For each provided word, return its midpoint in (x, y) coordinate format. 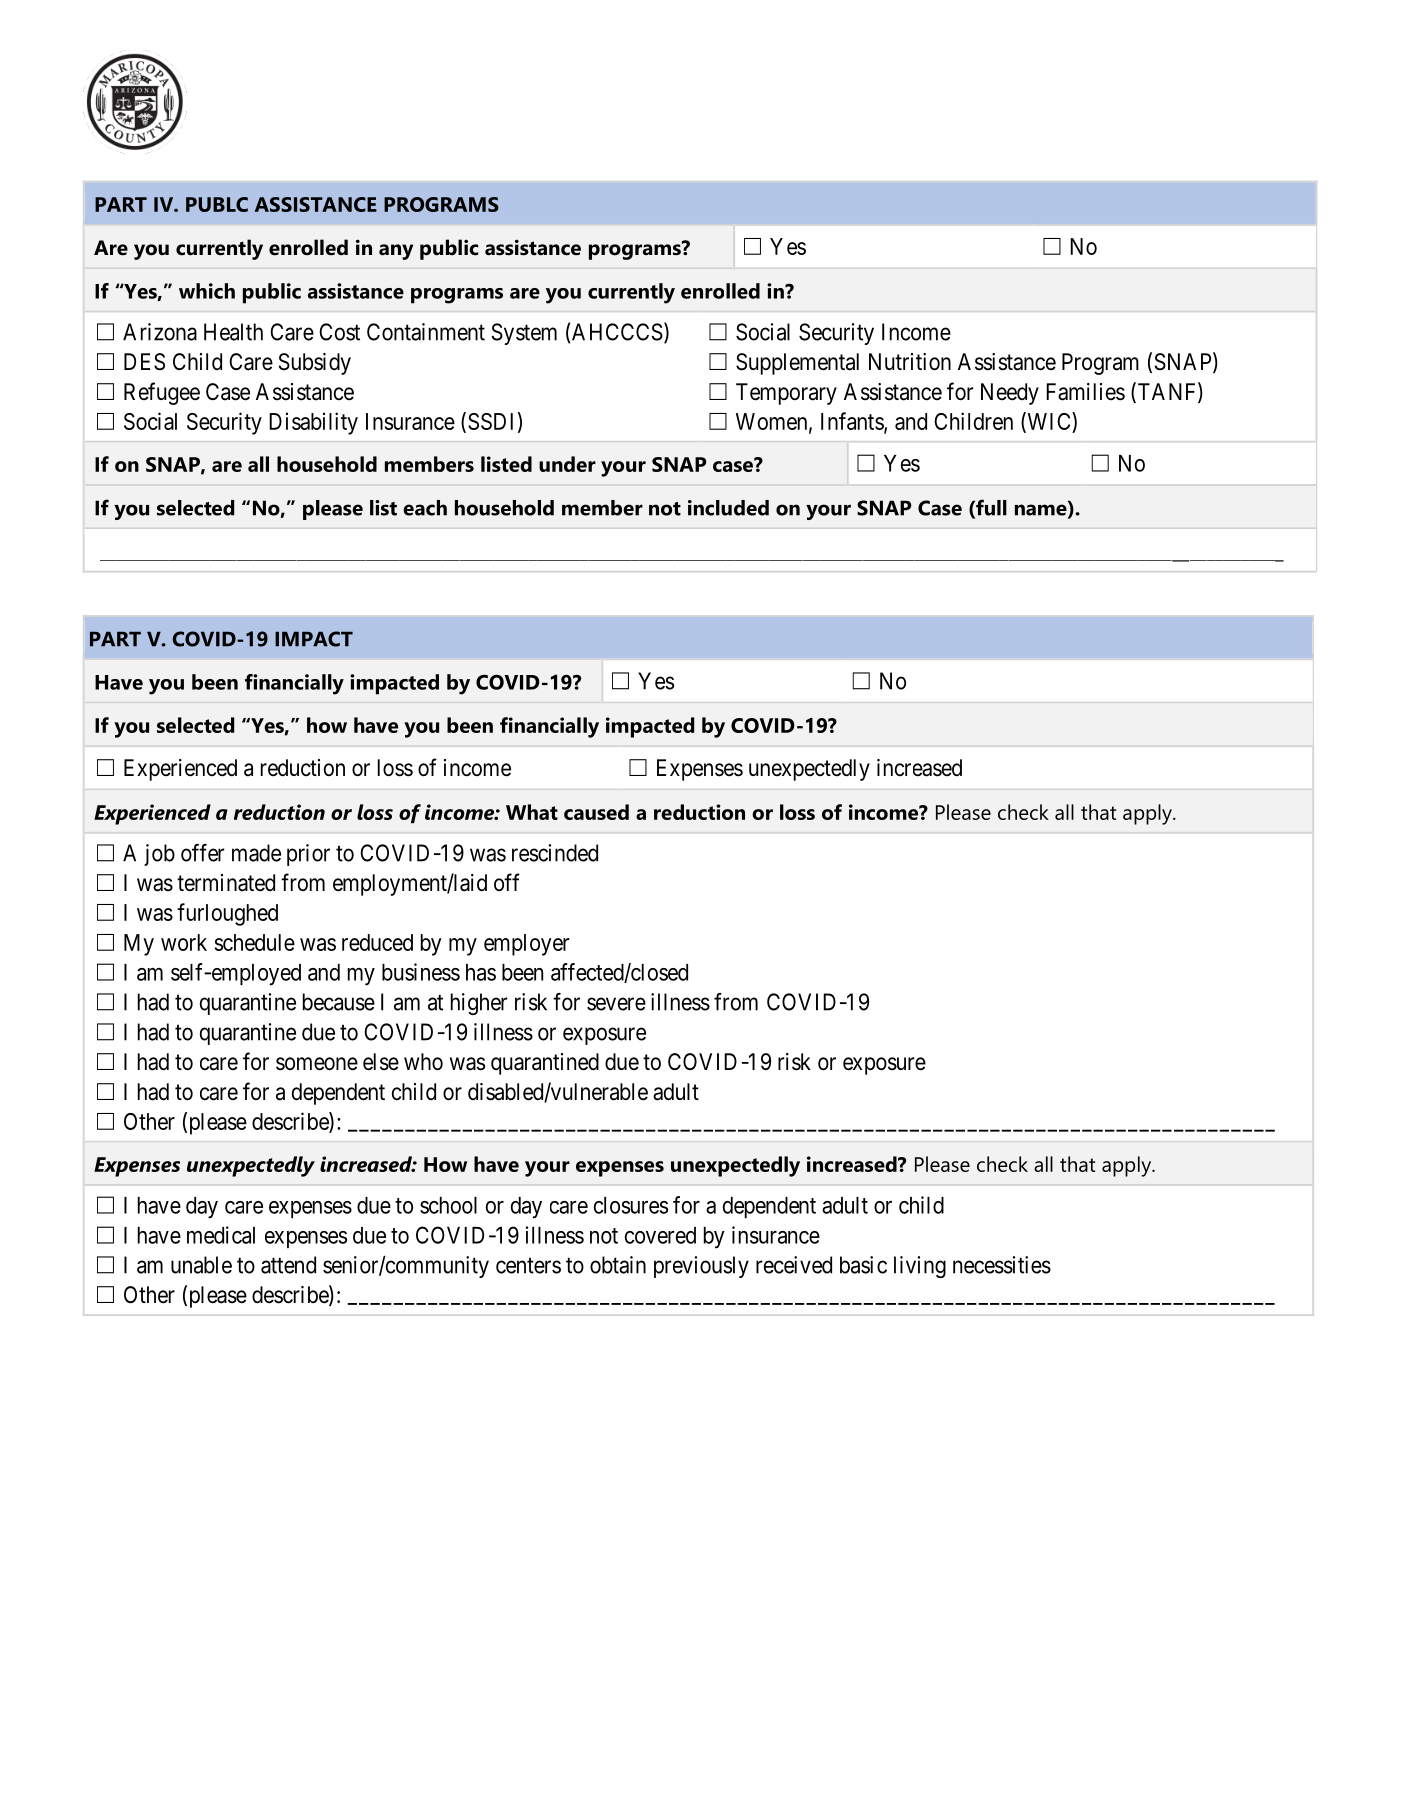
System (524, 334)
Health (233, 332)
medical (221, 1235)
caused (596, 812)
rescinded (555, 853)
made (256, 853)
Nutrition (910, 362)
